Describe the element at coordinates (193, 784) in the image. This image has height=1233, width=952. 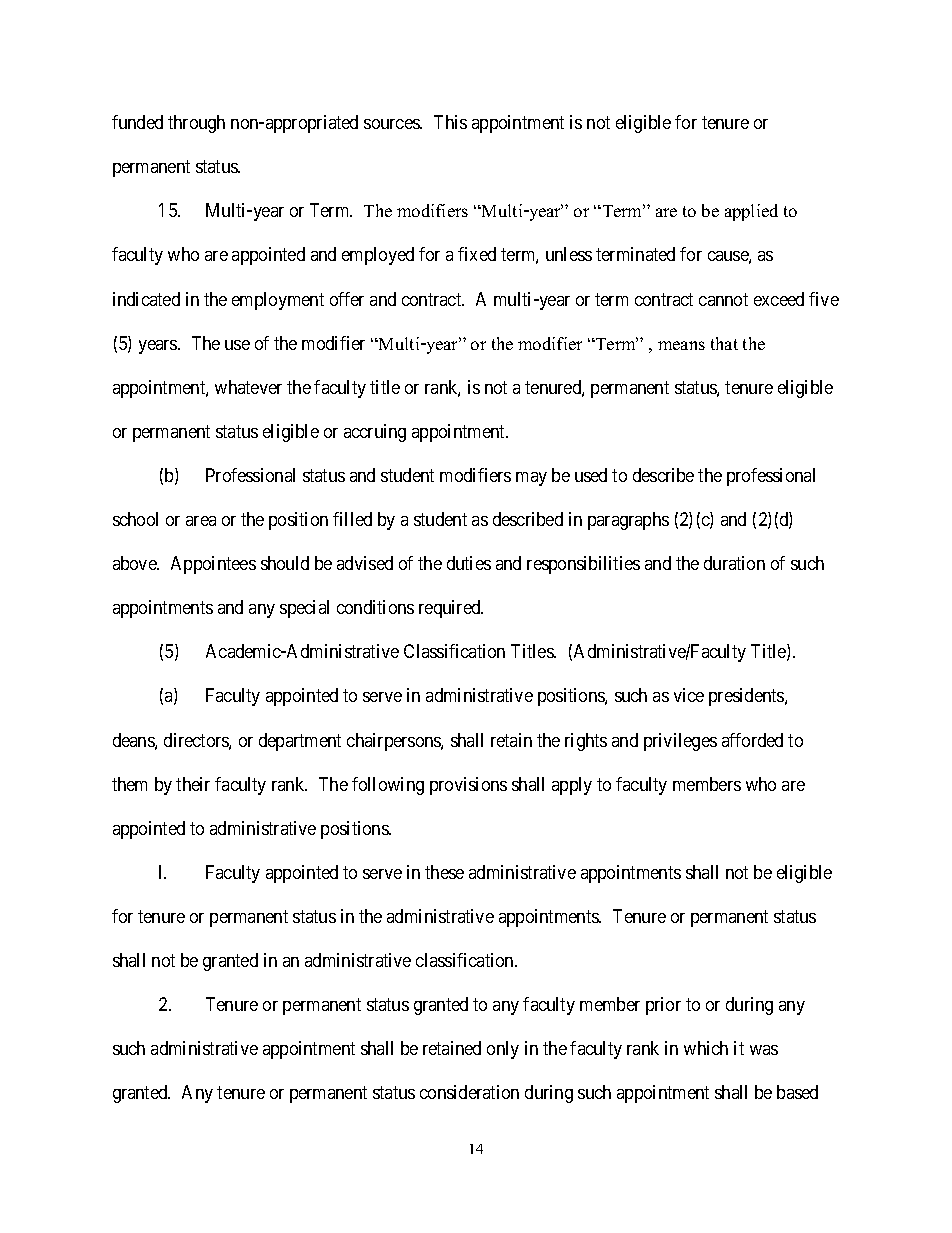
I see `their` at that location.
